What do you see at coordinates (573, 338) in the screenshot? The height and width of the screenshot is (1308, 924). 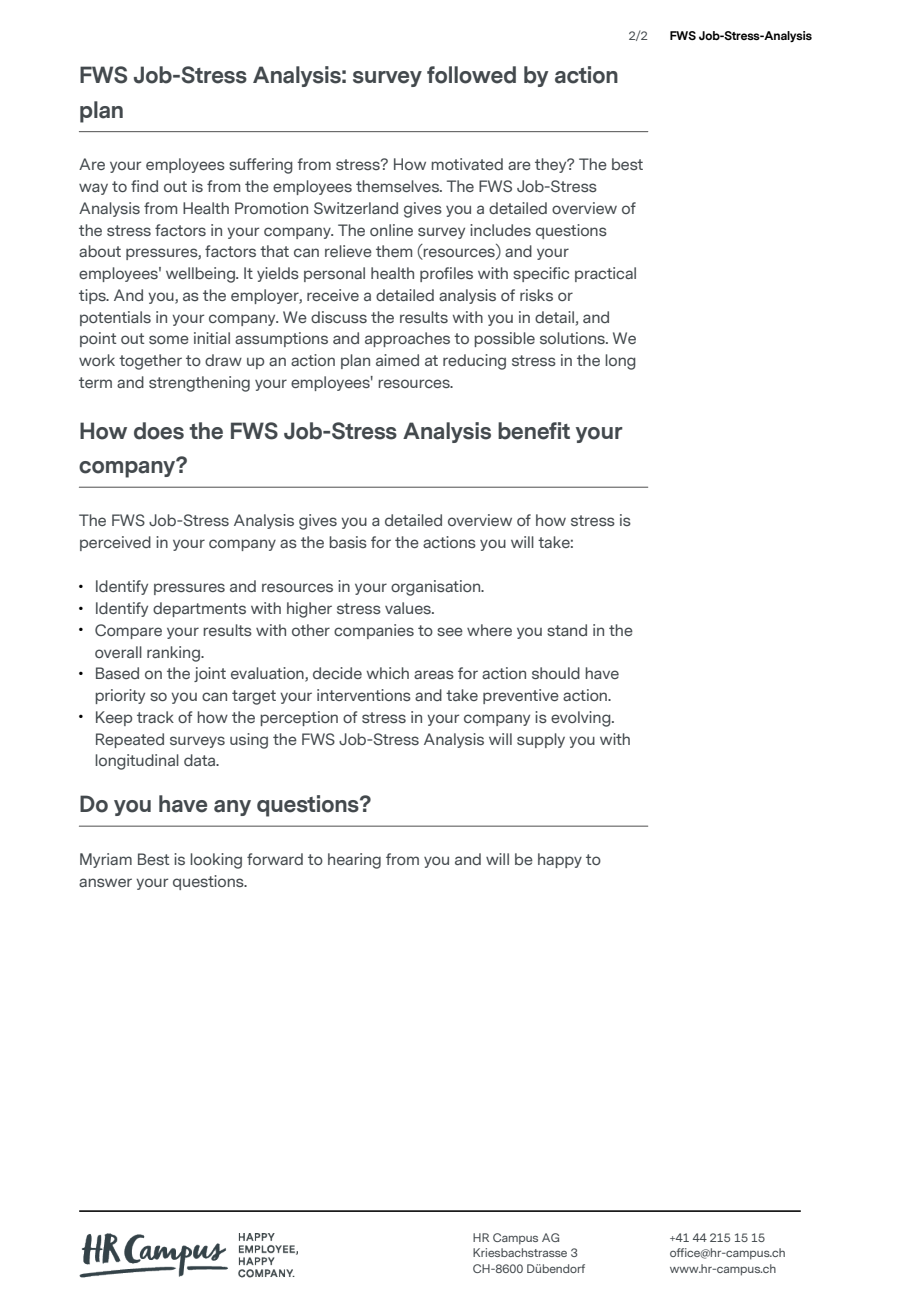 I see `solutions` at bounding box center [573, 338].
